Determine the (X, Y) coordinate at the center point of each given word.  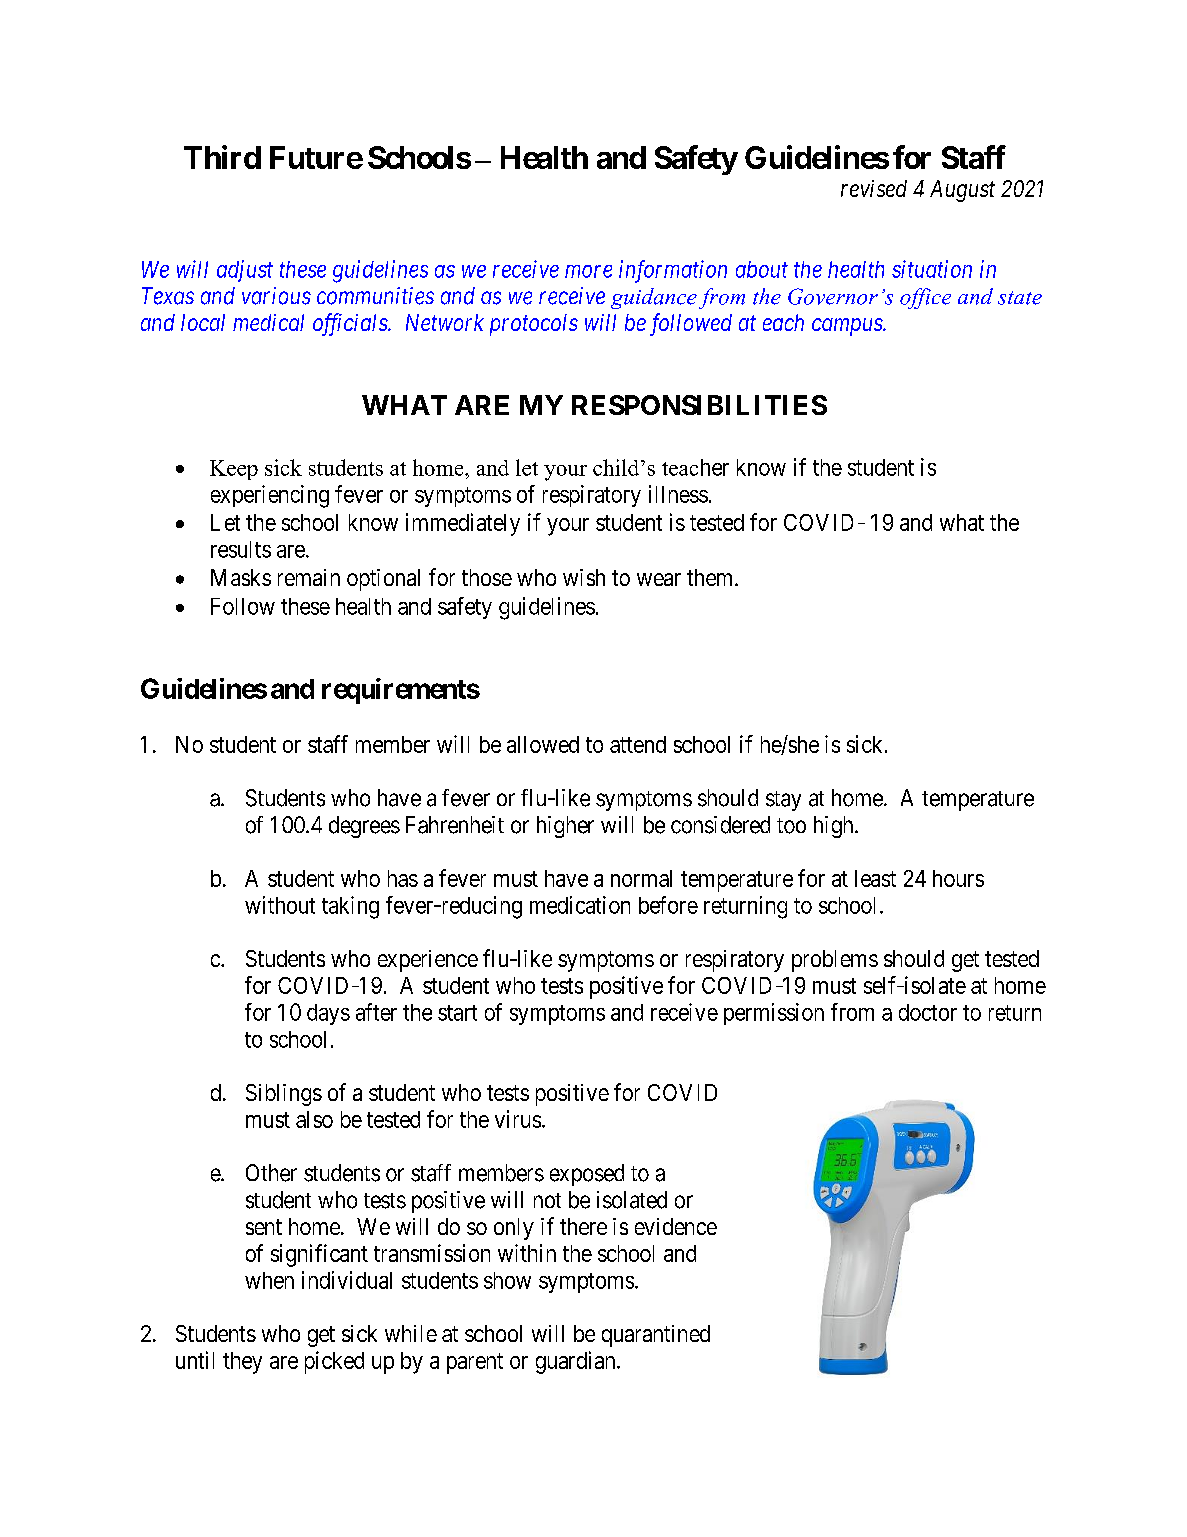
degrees (364, 827)
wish (584, 577)
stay (783, 801)
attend (638, 744)
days (328, 1014)
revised (874, 188)
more (588, 271)
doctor (928, 1012)
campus (848, 327)
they (242, 1363)
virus (518, 1119)
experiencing (270, 496)
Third (222, 157)
